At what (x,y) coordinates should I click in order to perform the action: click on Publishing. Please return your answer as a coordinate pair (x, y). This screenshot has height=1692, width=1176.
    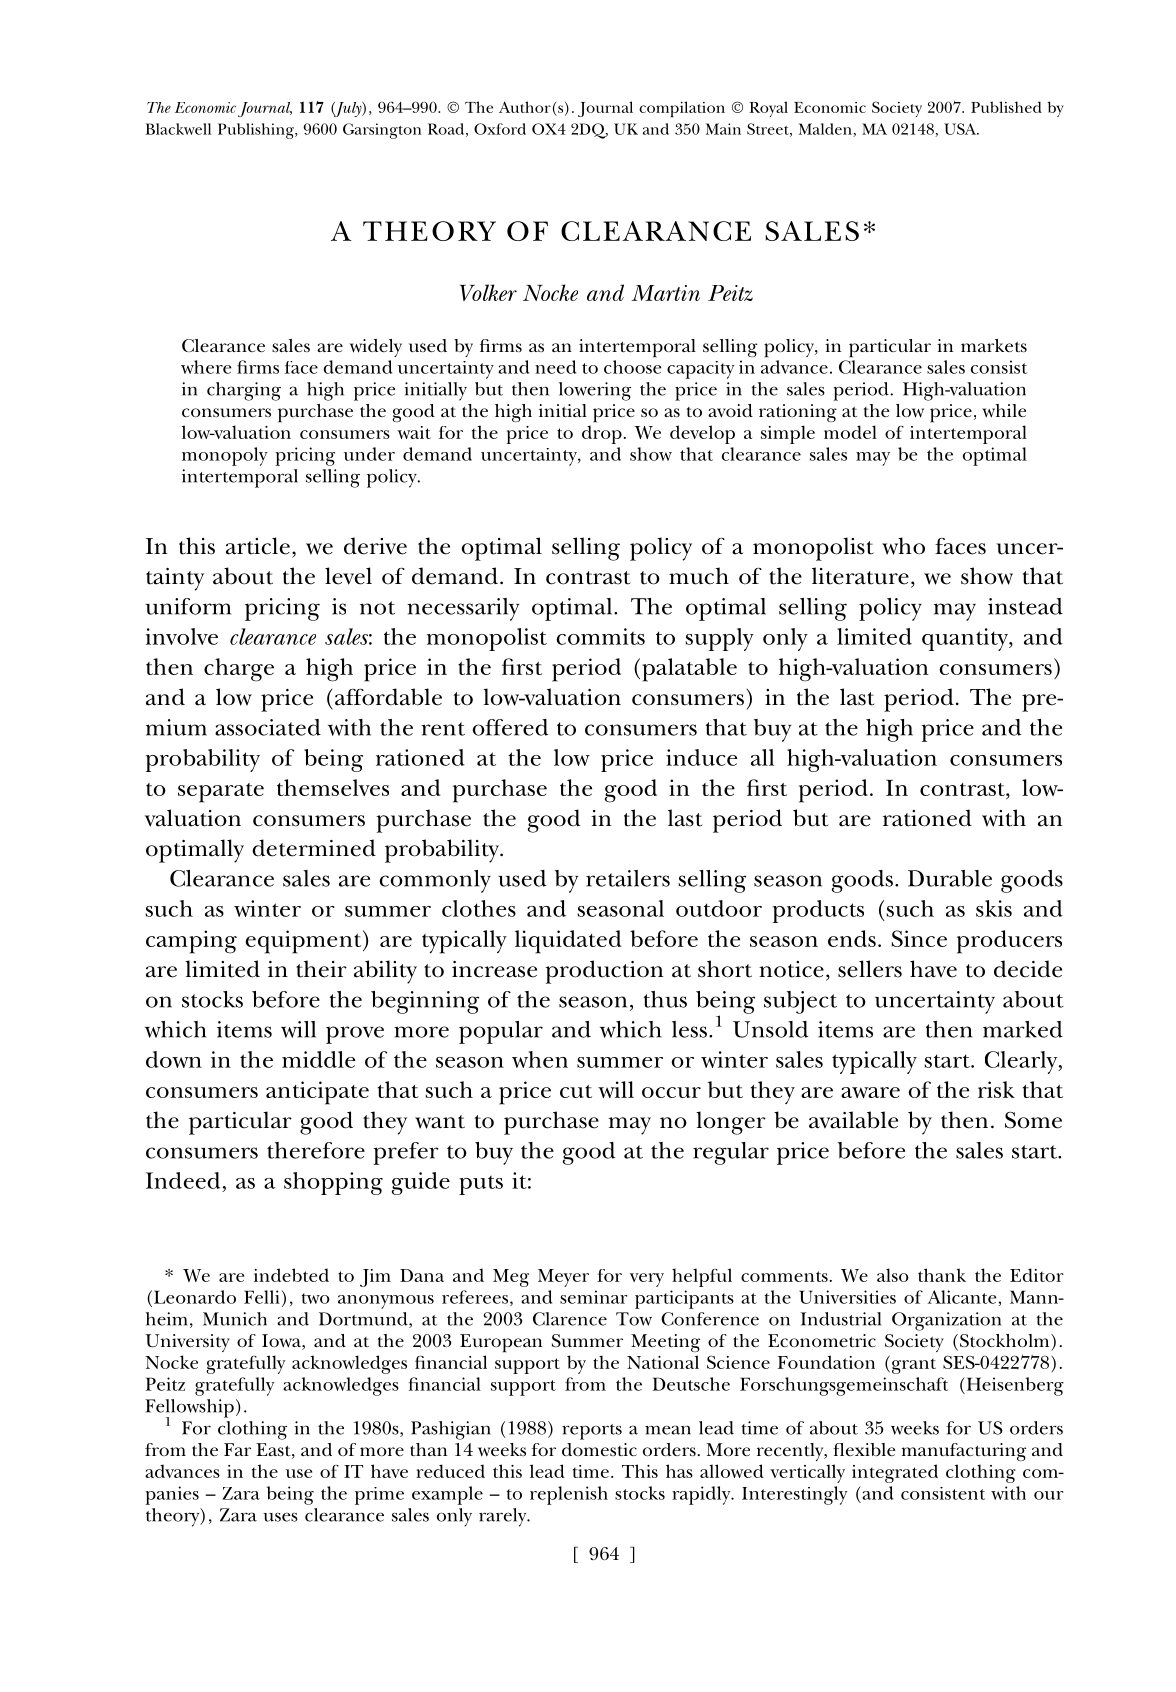
    Looking at the image, I should click on (257, 131).
